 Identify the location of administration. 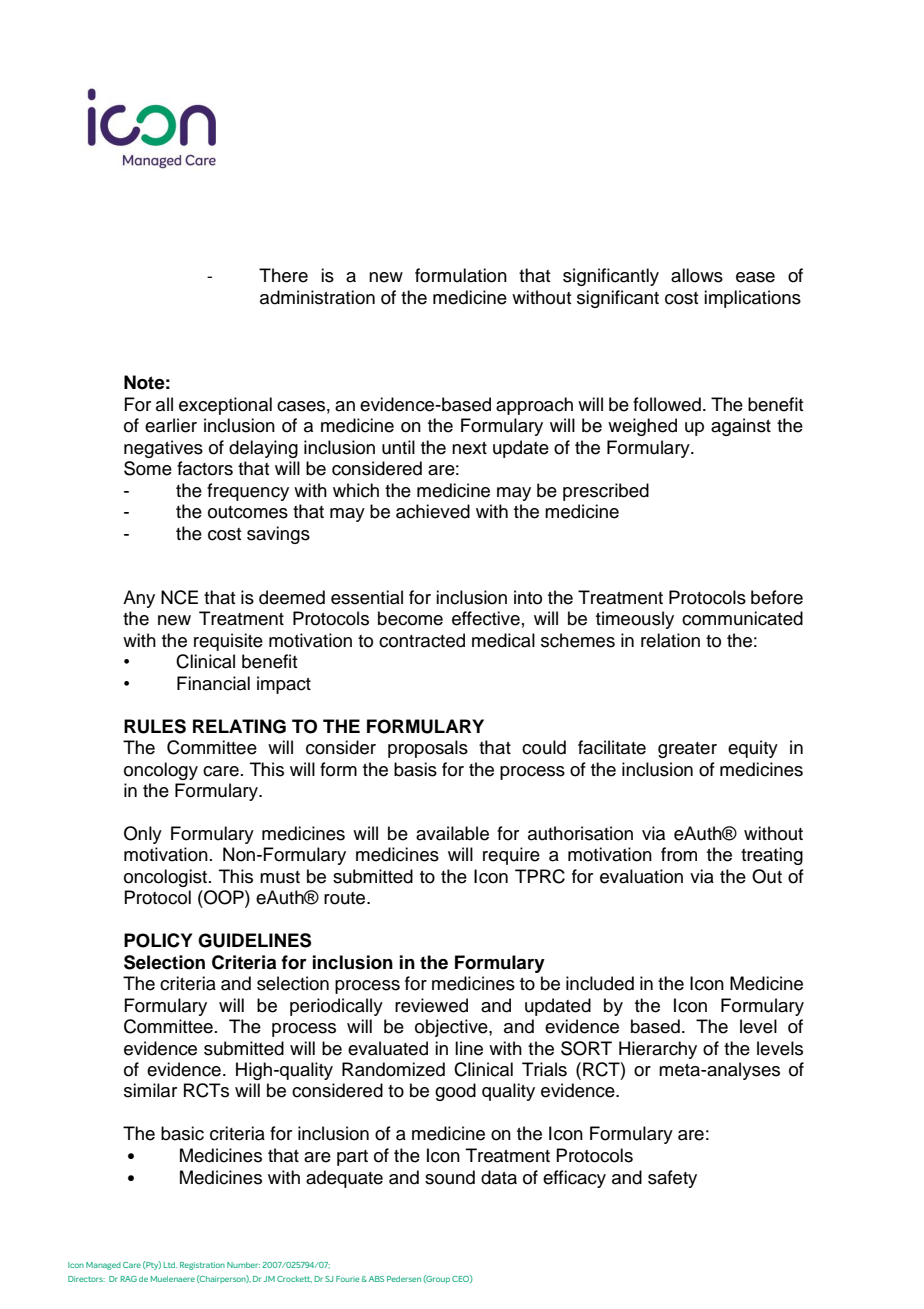
(317, 297).
